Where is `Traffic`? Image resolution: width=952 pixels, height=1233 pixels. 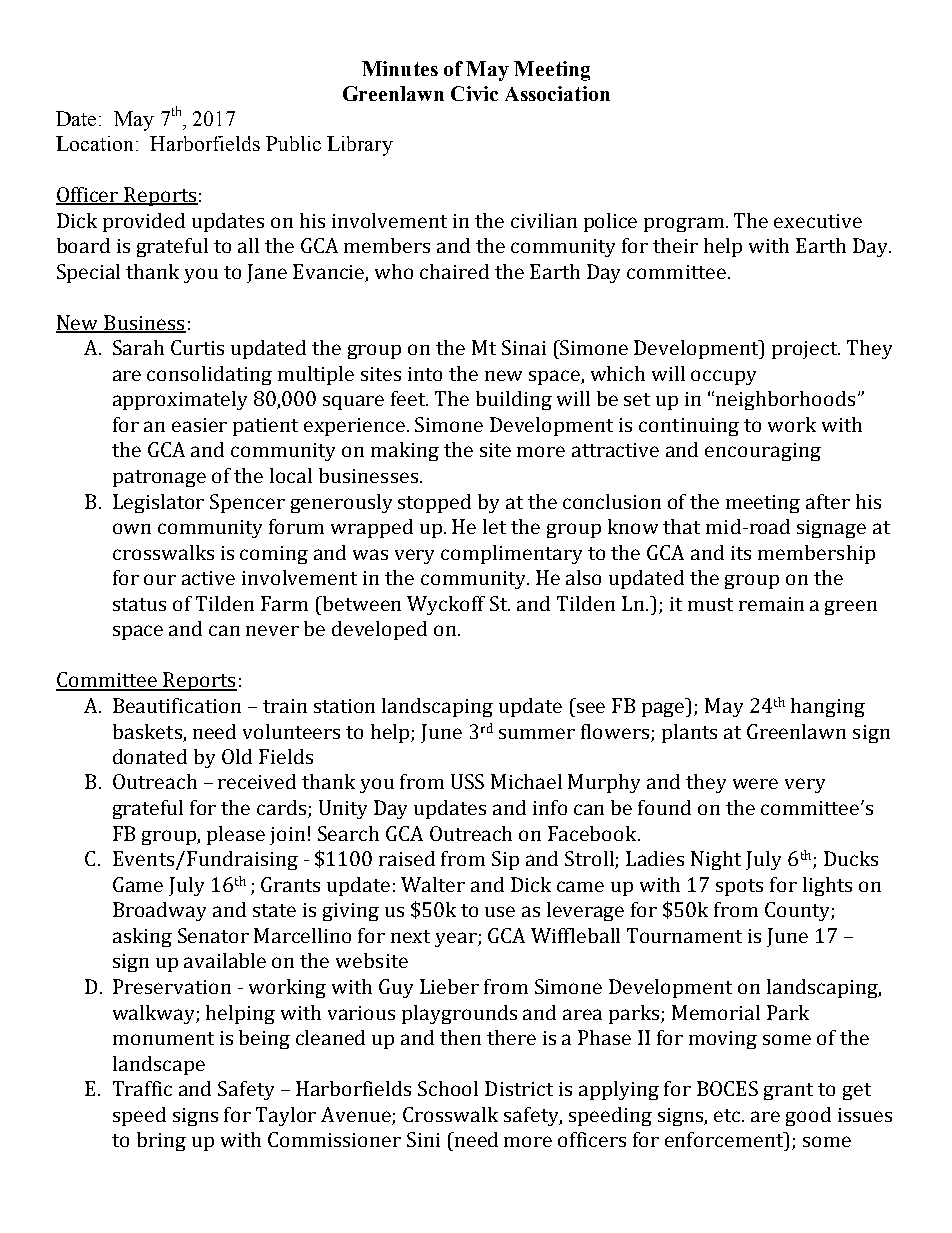
Traffic is located at coordinates (142, 1088).
